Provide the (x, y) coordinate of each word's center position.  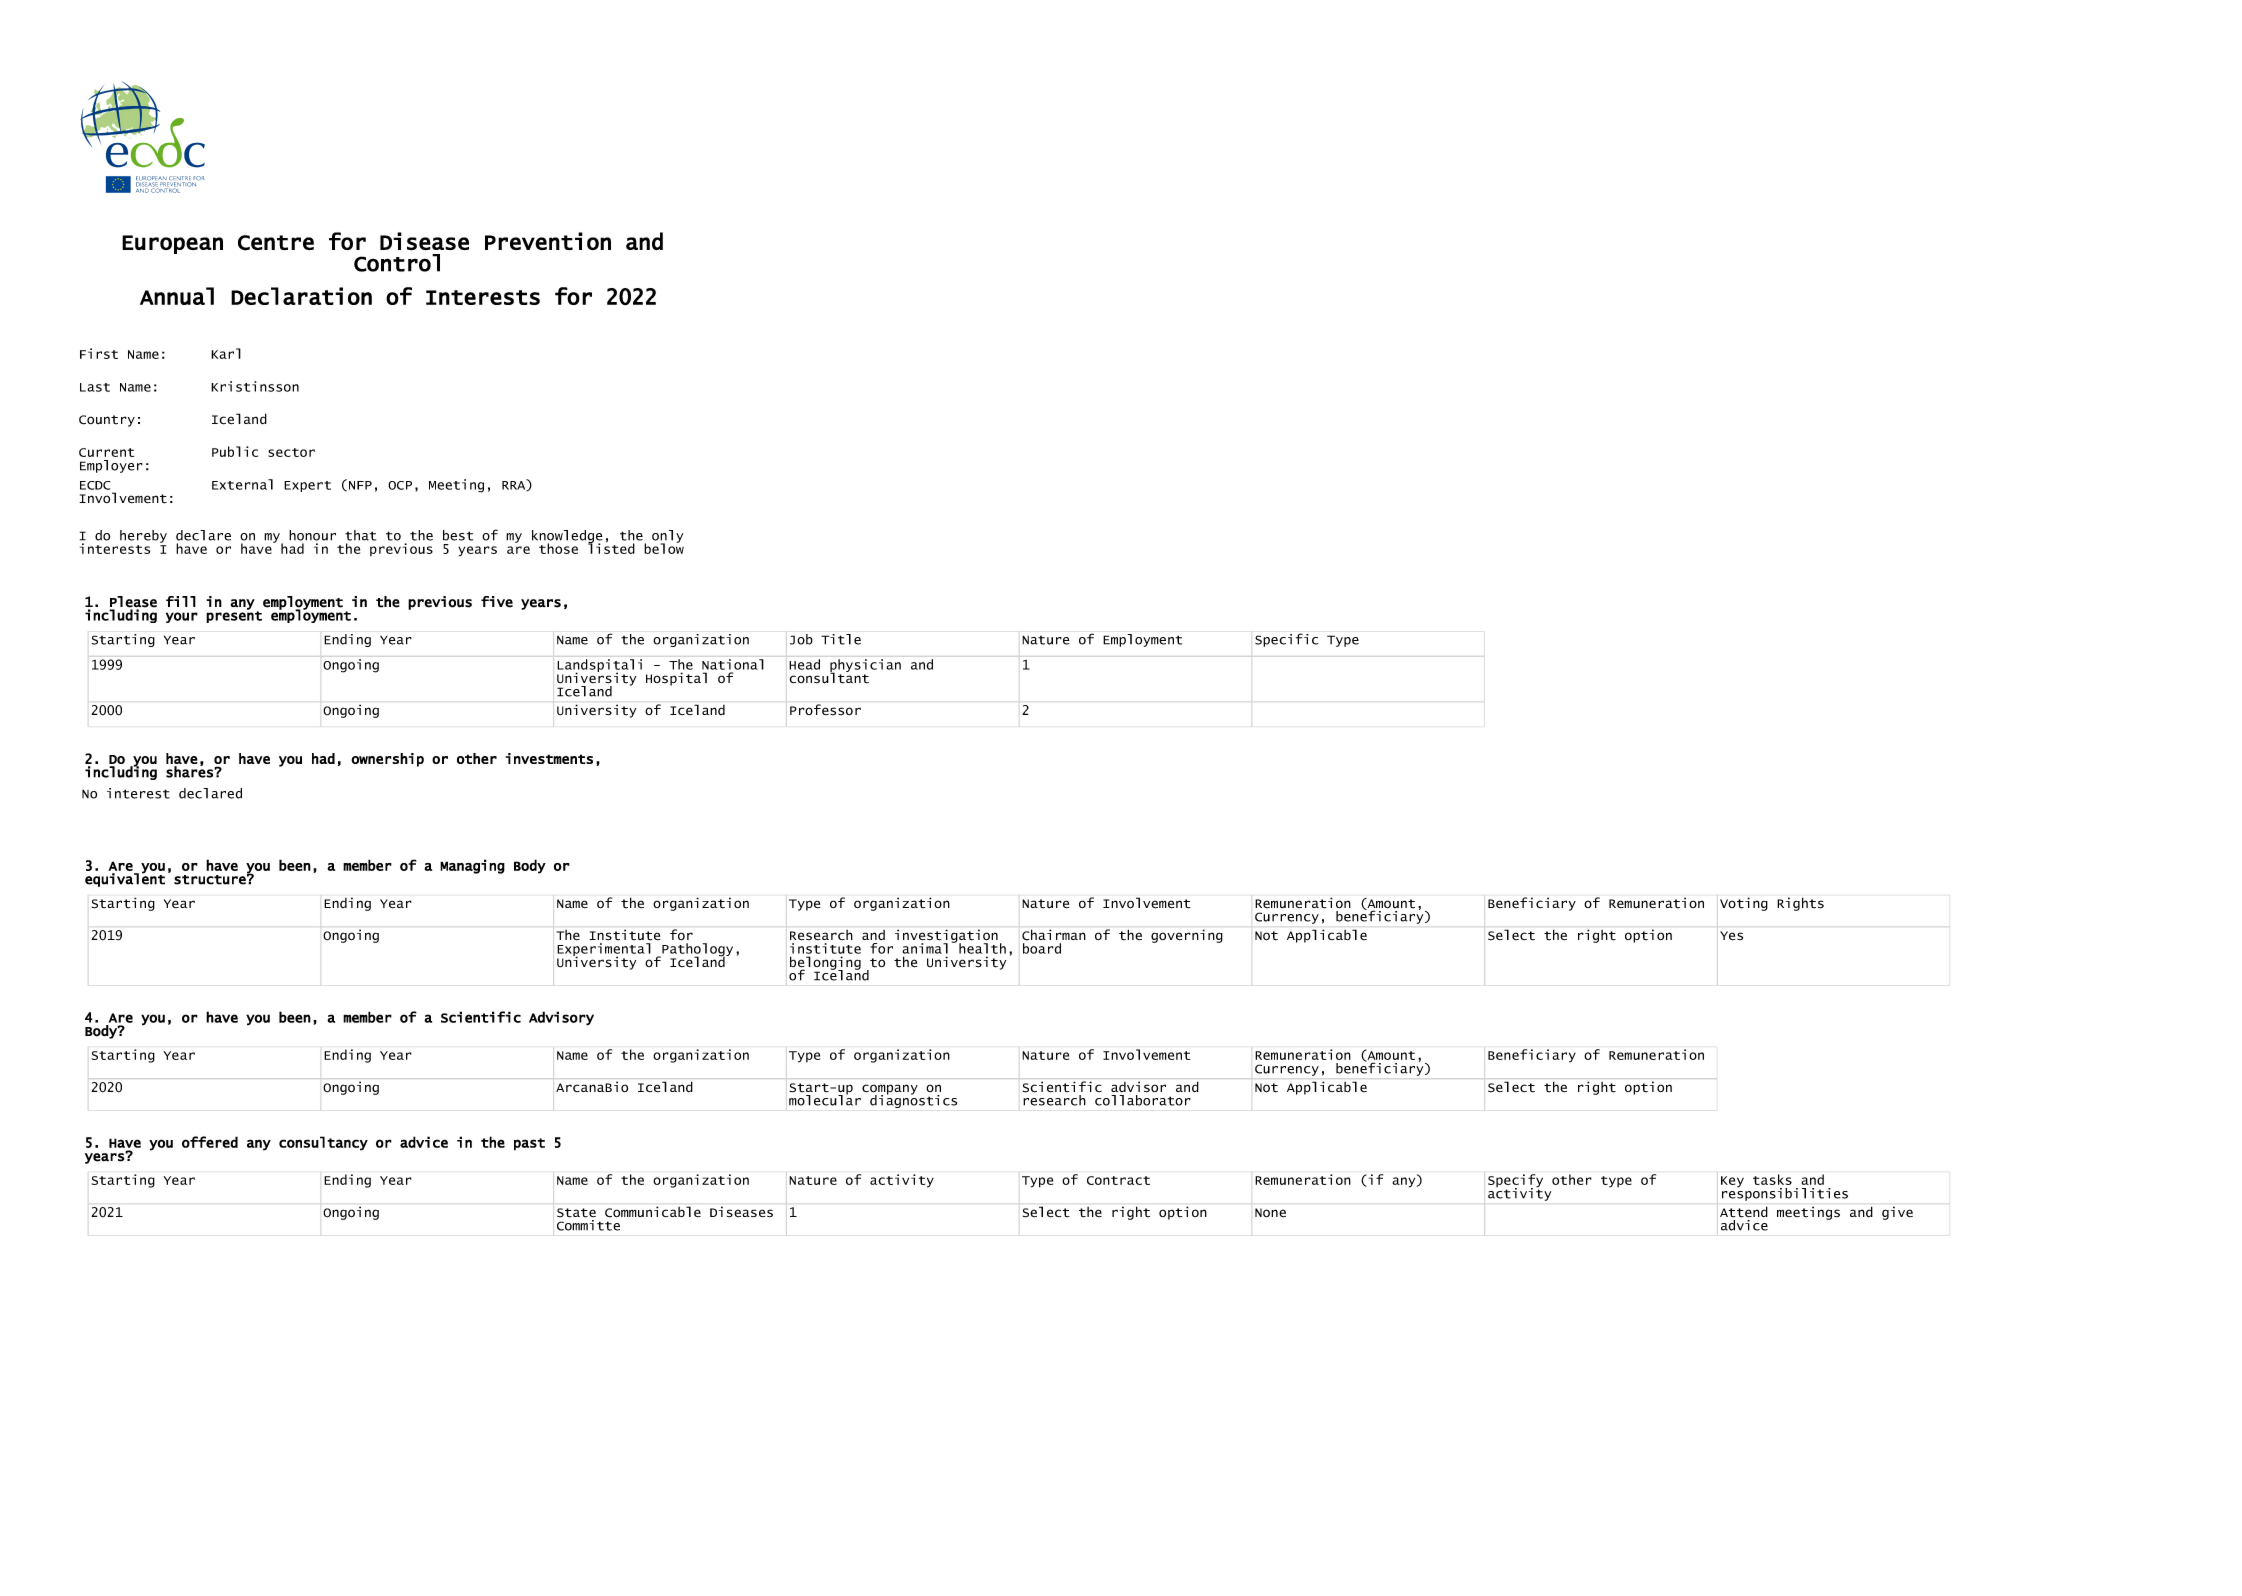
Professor (825, 709)
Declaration (301, 296)
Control (397, 263)
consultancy (323, 1143)
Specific (1287, 640)
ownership (387, 760)
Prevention (548, 241)
